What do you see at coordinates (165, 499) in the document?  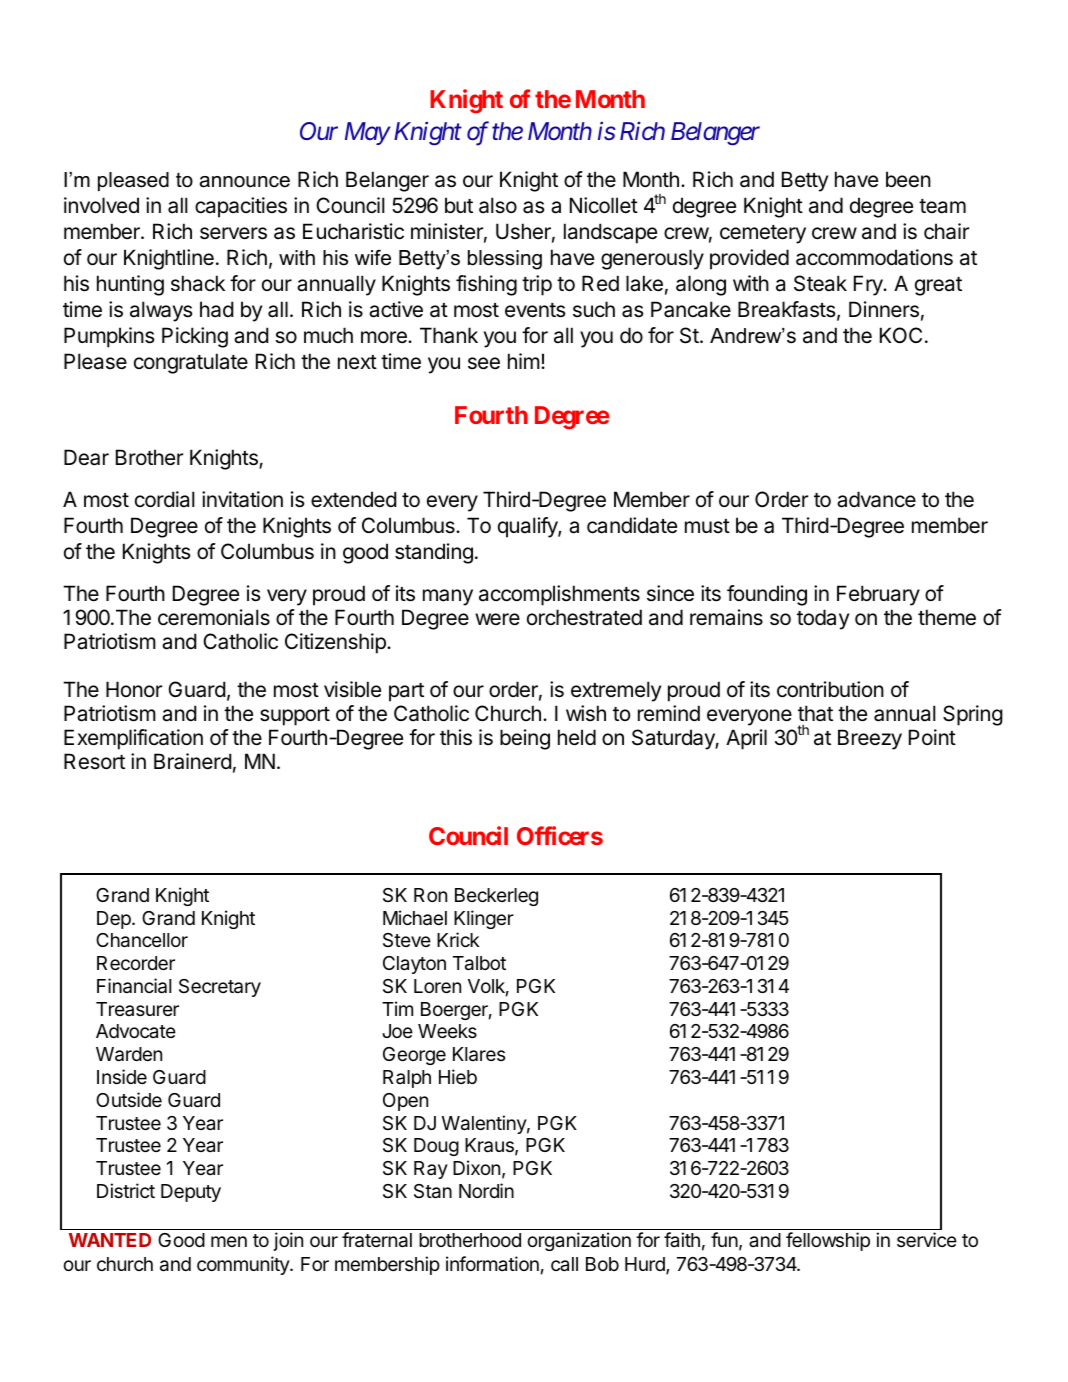 I see `cordial` at bounding box center [165, 499].
